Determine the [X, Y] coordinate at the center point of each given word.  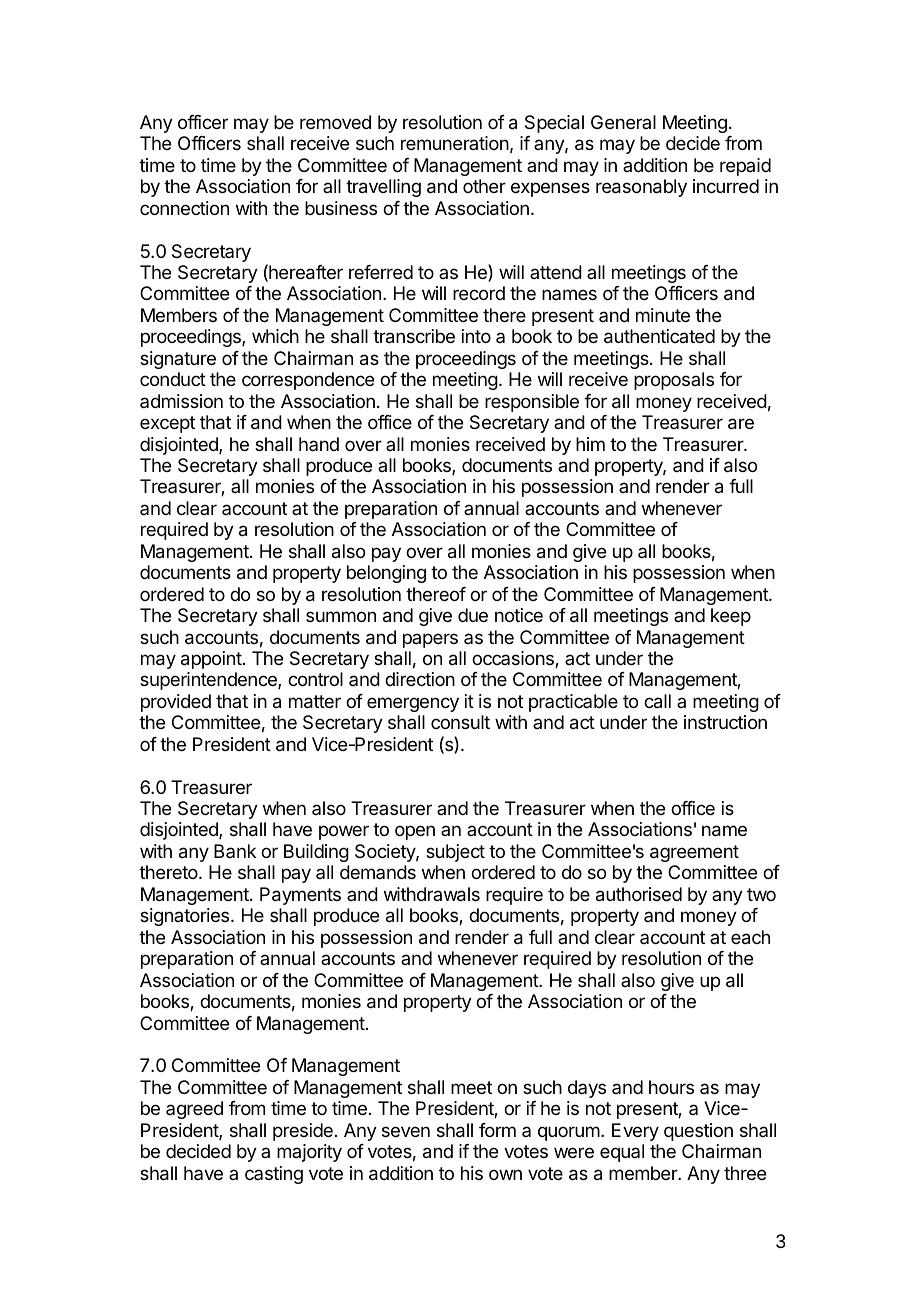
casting [274, 1175]
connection [184, 208]
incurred [726, 186]
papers [430, 640]
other [484, 186]
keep [731, 617]
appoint [211, 660]
